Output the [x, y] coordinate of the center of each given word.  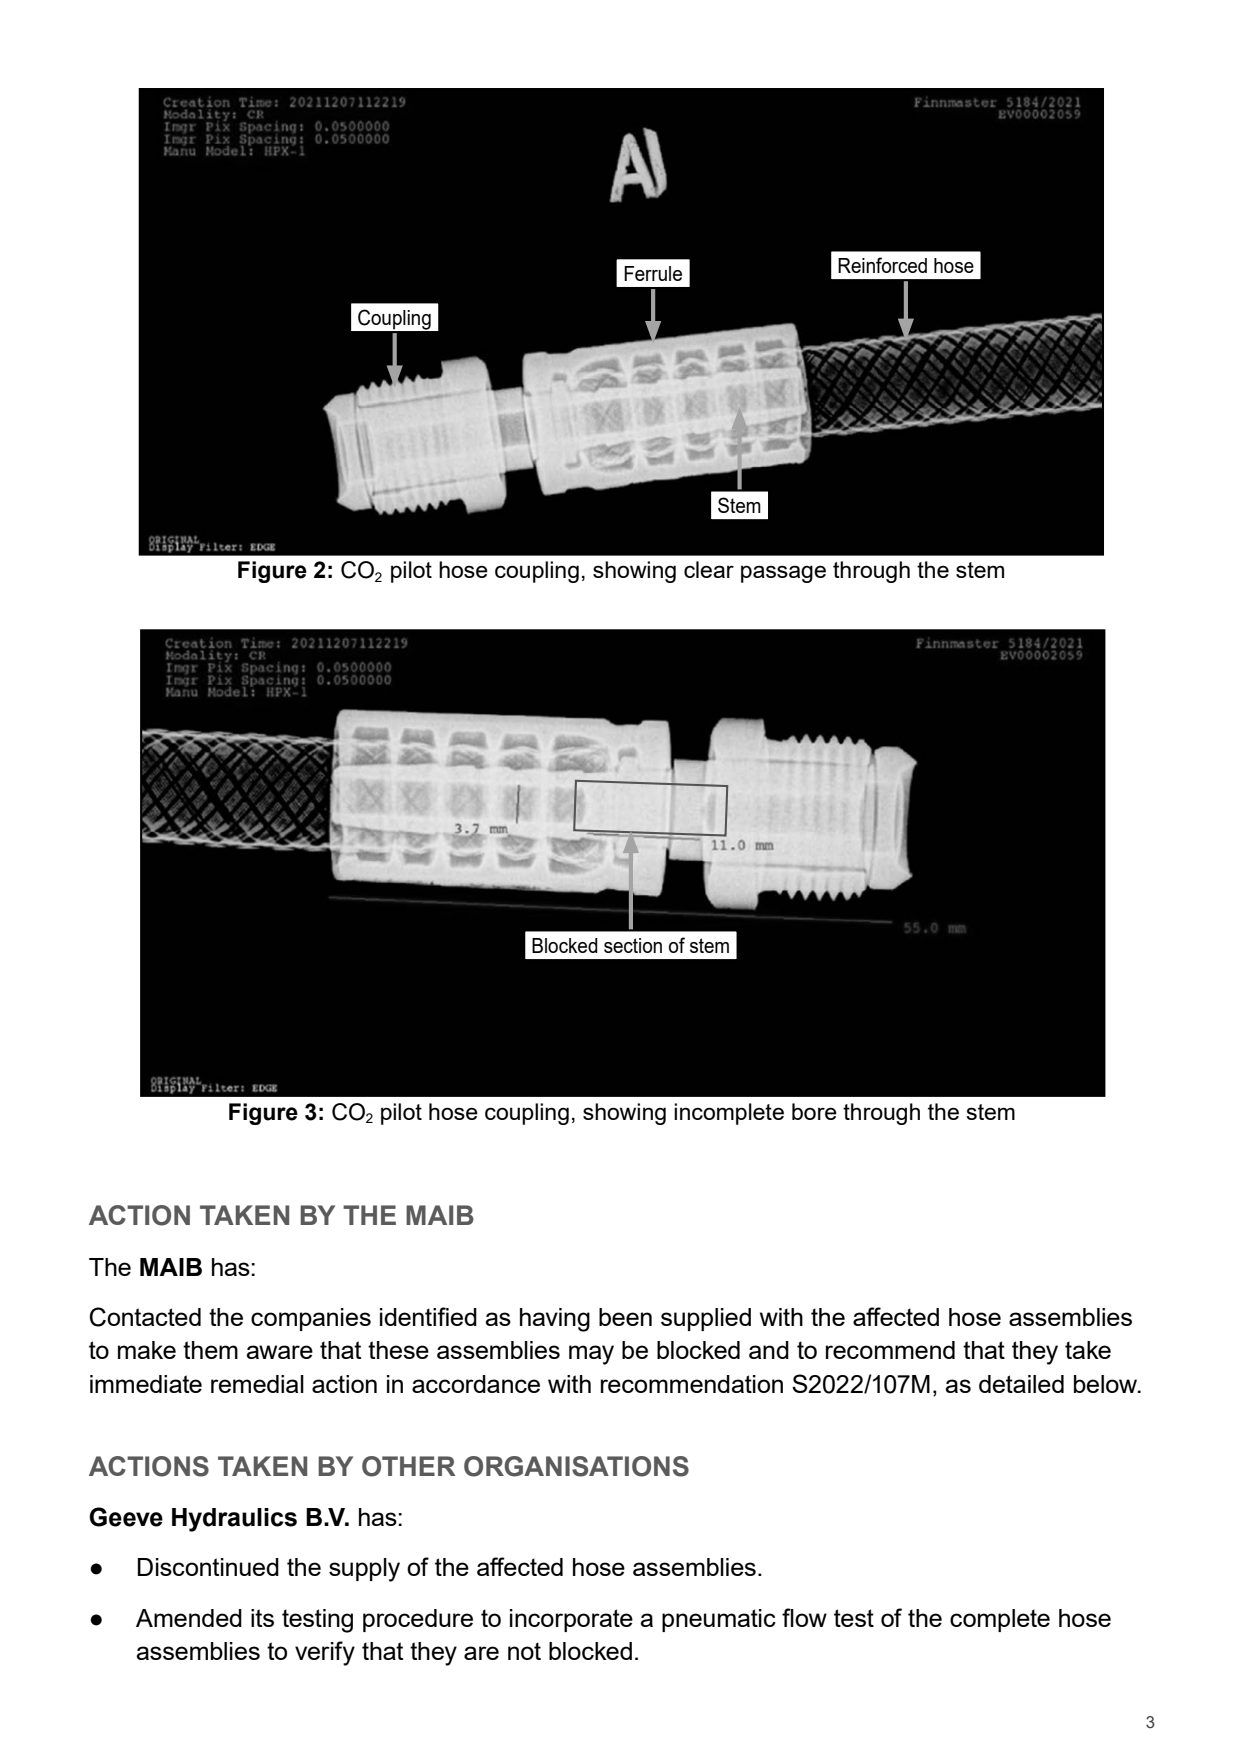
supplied [706, 1319]
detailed [1021, 1384]
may [591, 1355]
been [625, 1317]
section [633, 945]
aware [280, 1352]
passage [783, 574]
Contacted [145, 1317]
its [262, 1618]
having [555, 1320]
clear [709, 569]
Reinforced [882, 265]
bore [814, 1111]
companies [311, 1319]
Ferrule [653, 273]
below [1107, 1384]
